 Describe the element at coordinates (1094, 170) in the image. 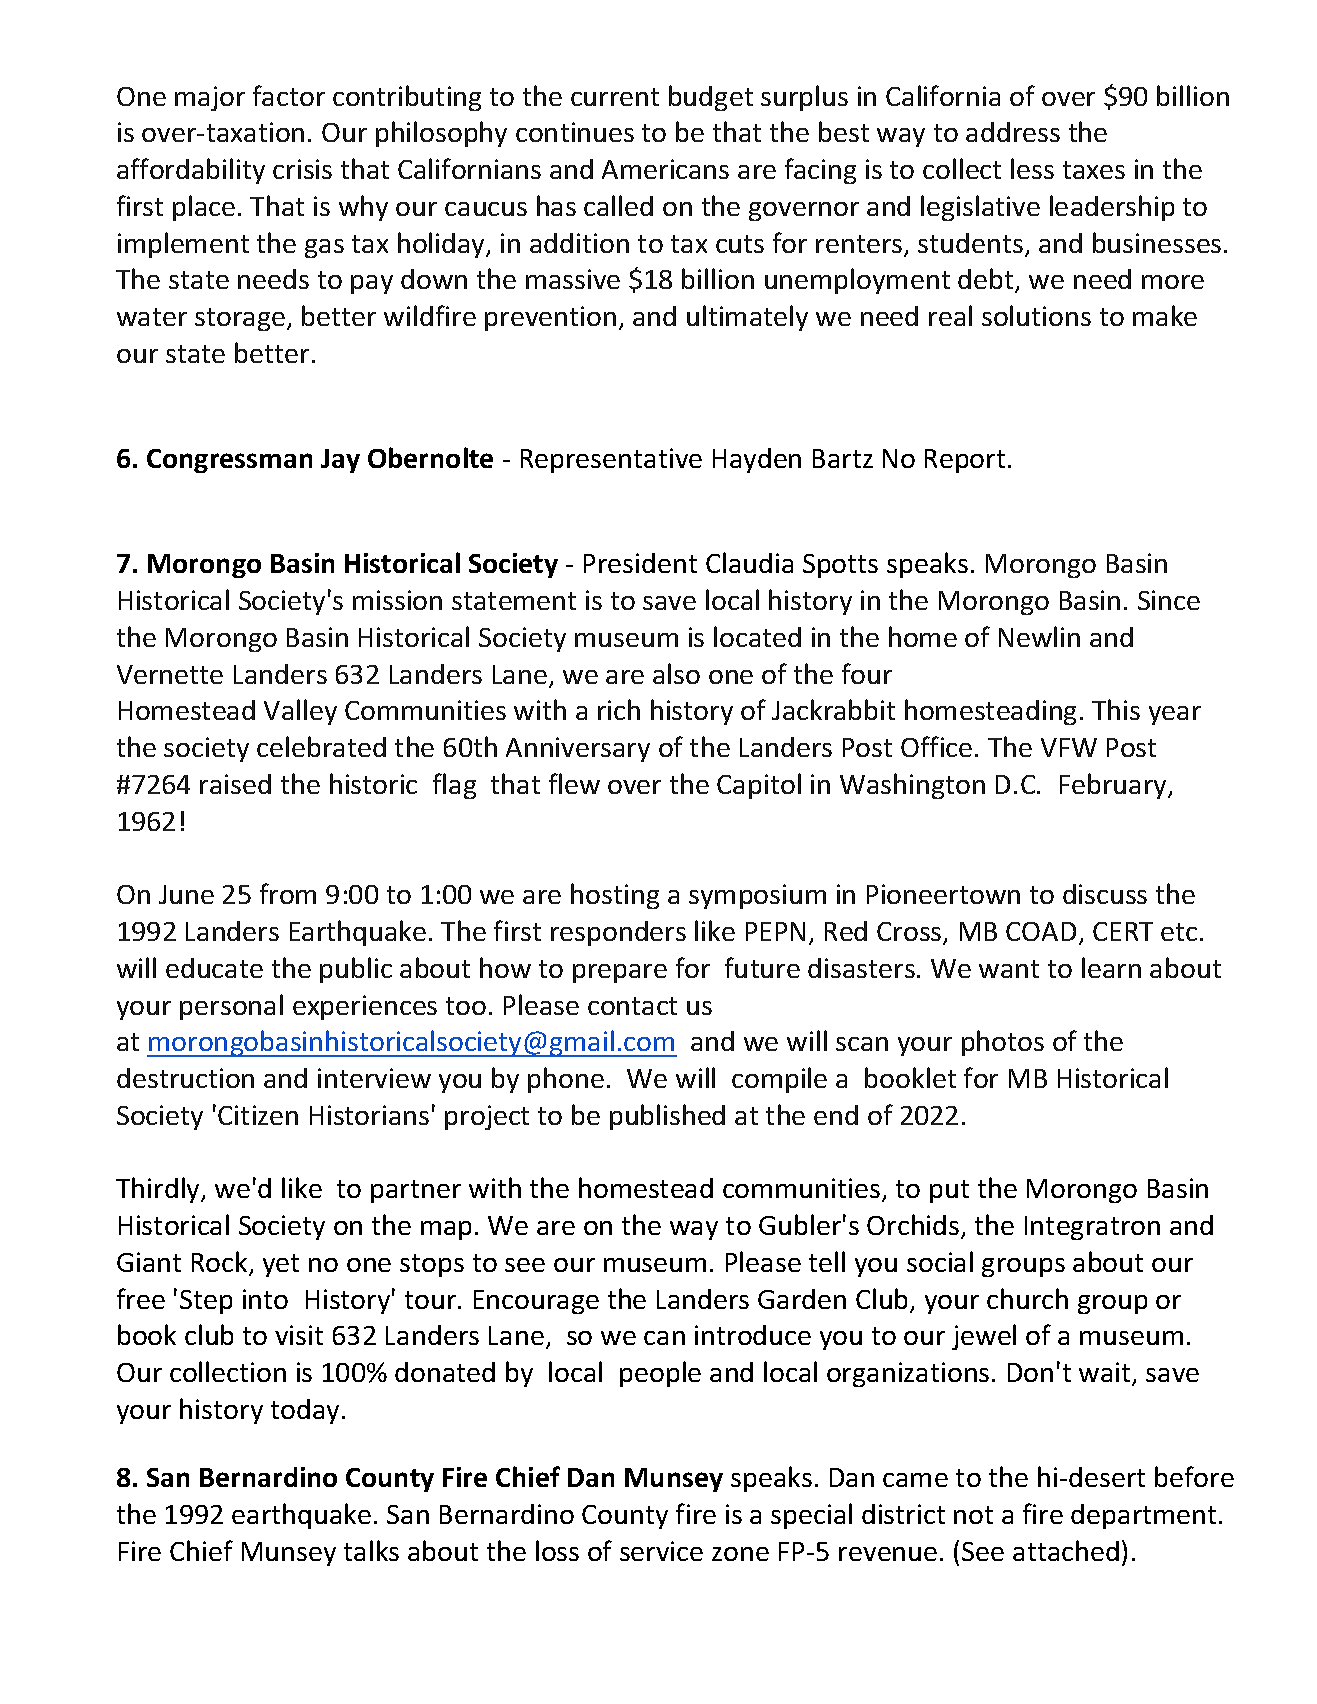

I see `taxes` at that location.
